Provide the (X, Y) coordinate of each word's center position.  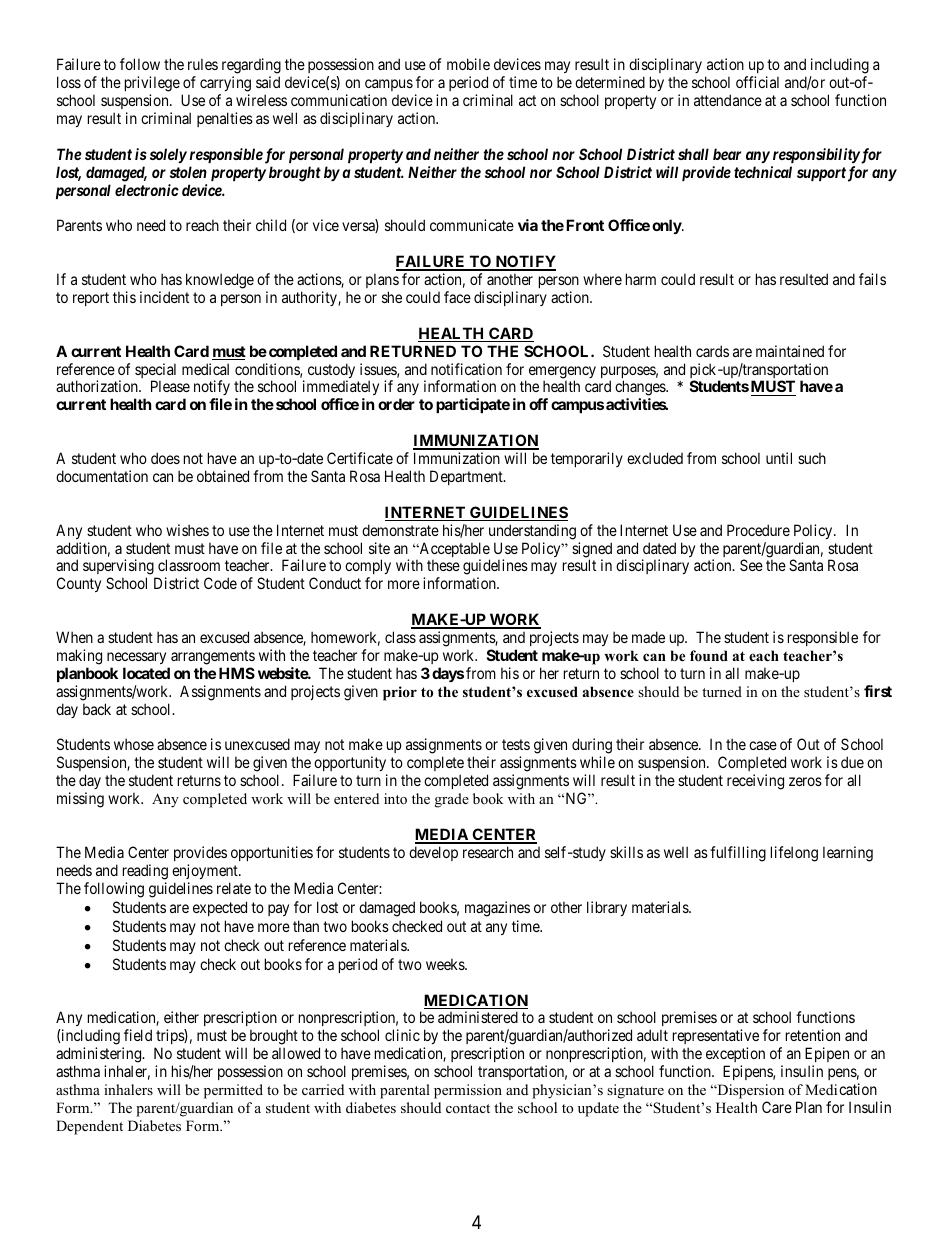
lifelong (794, 854)
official (757, 82)
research (488, 852)
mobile (468, 64)
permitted (233, 1091)
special (155, 372)
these (443, 565)
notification (466, 369)
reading (145, 872)
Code (220, 583)
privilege (152, 84)
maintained (790, 351)
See (751, 565)
